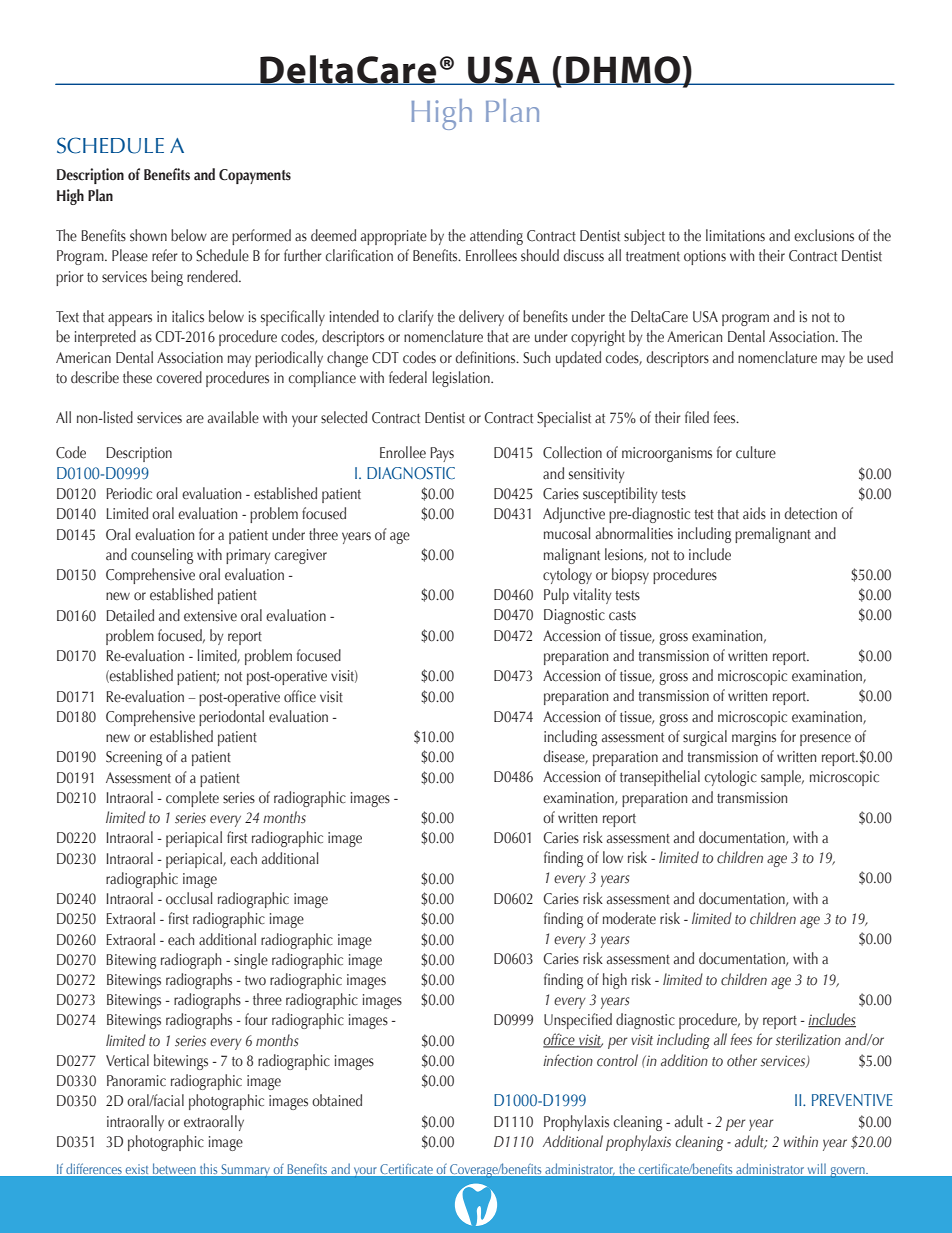 The image size is (952, 1233). Describe the element at coordinates (233, 417) in the screenshot. I see `available` at that location.
